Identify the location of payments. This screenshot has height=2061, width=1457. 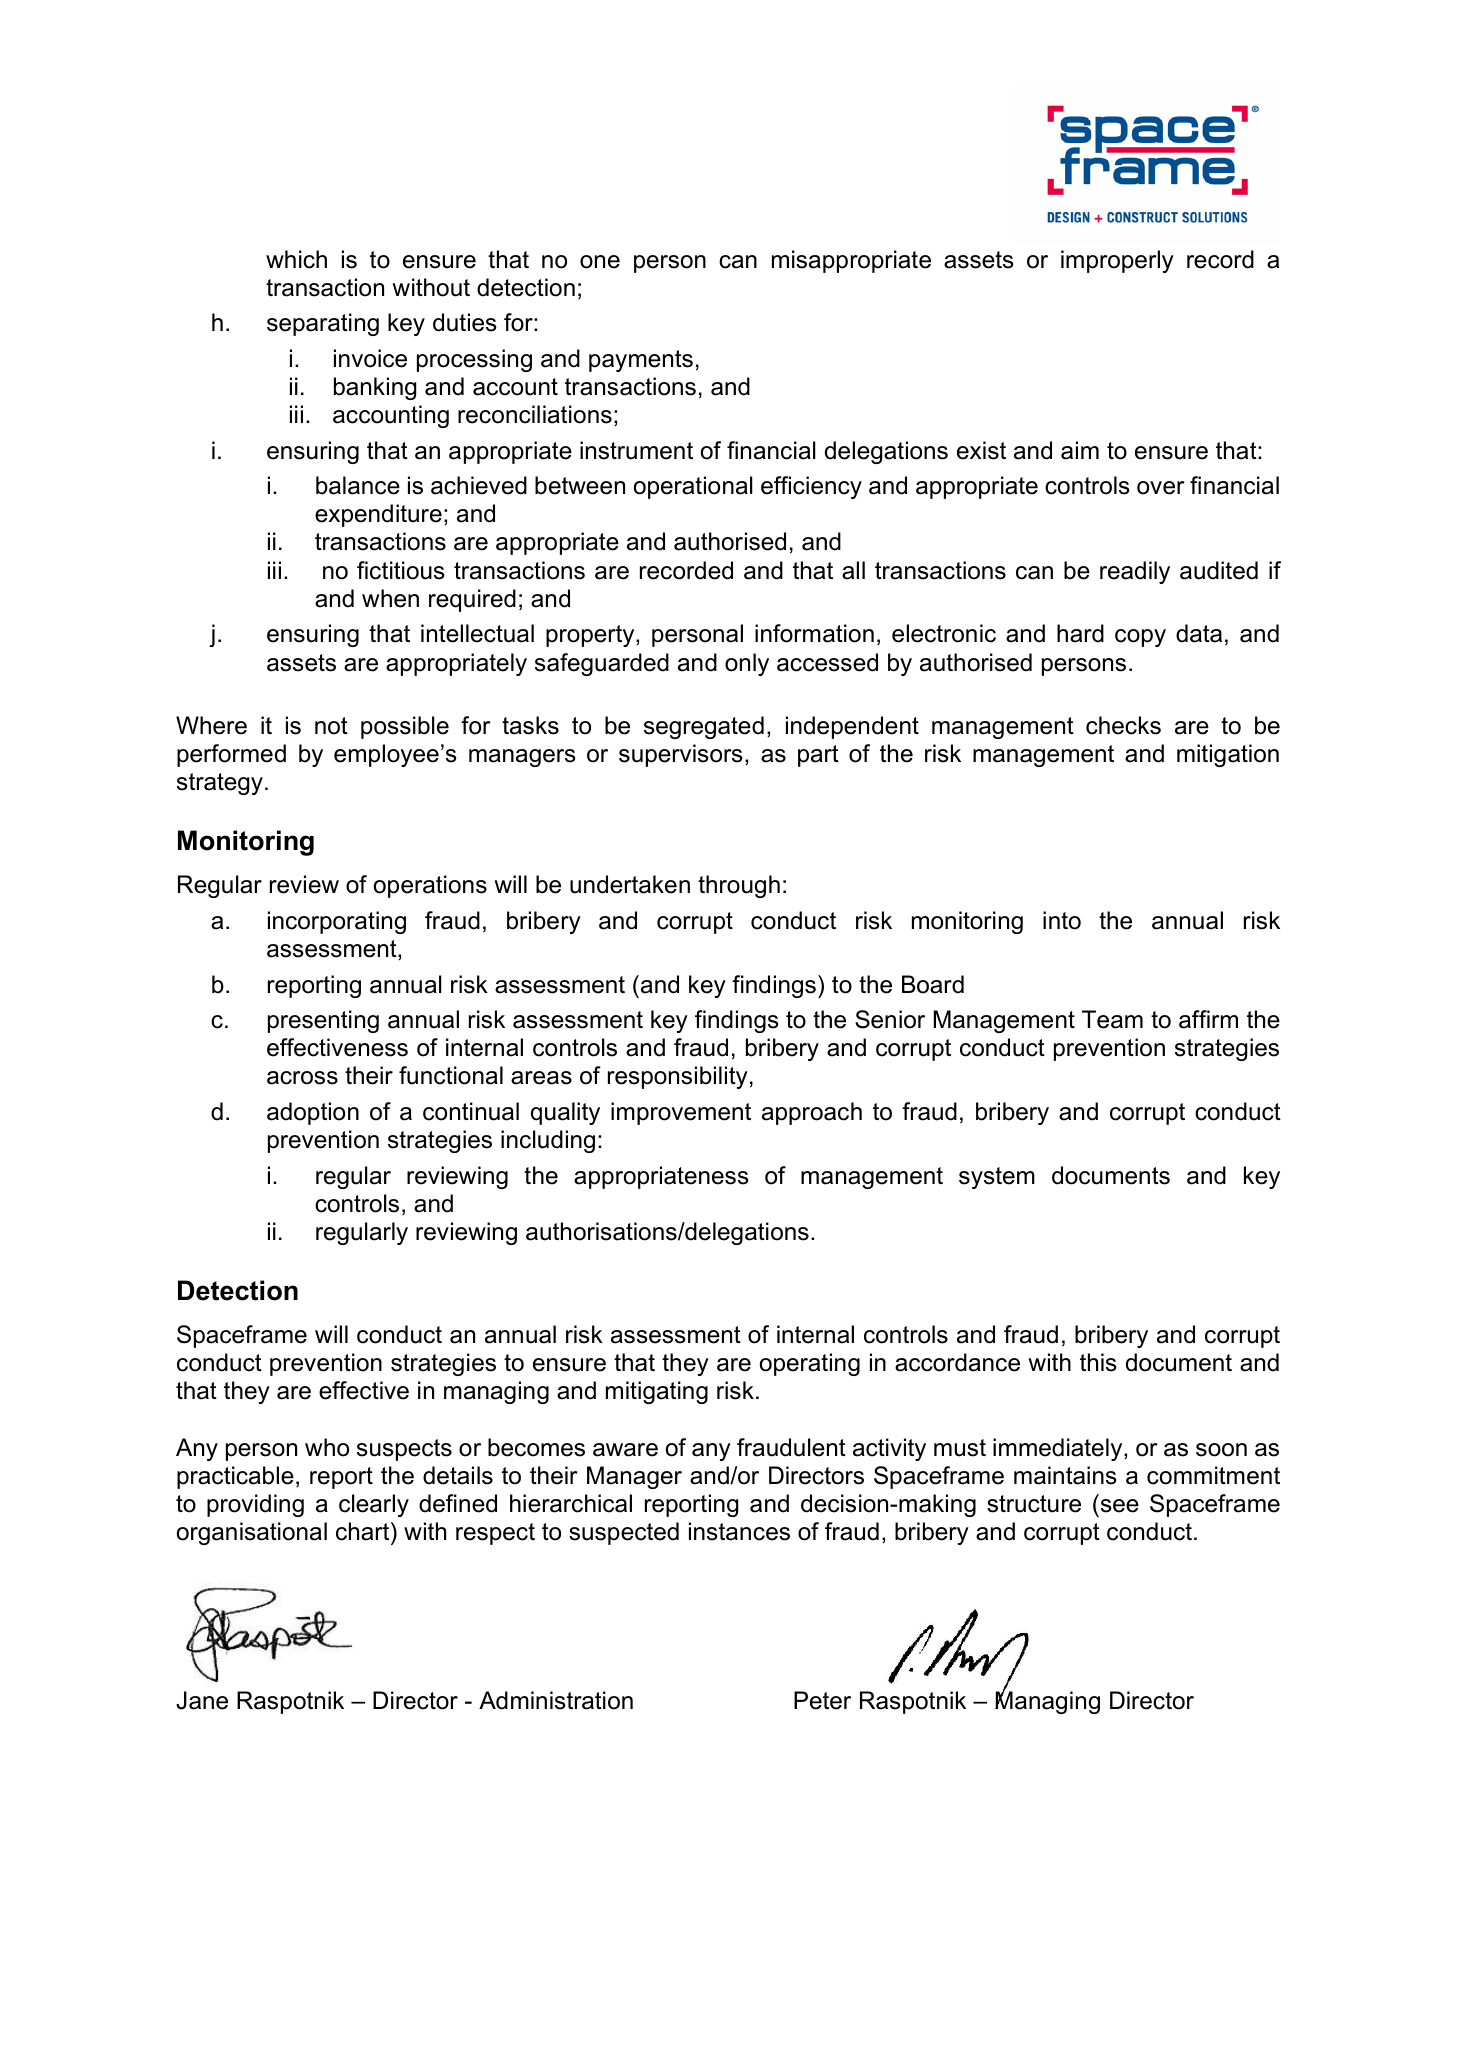
(641, 361).
